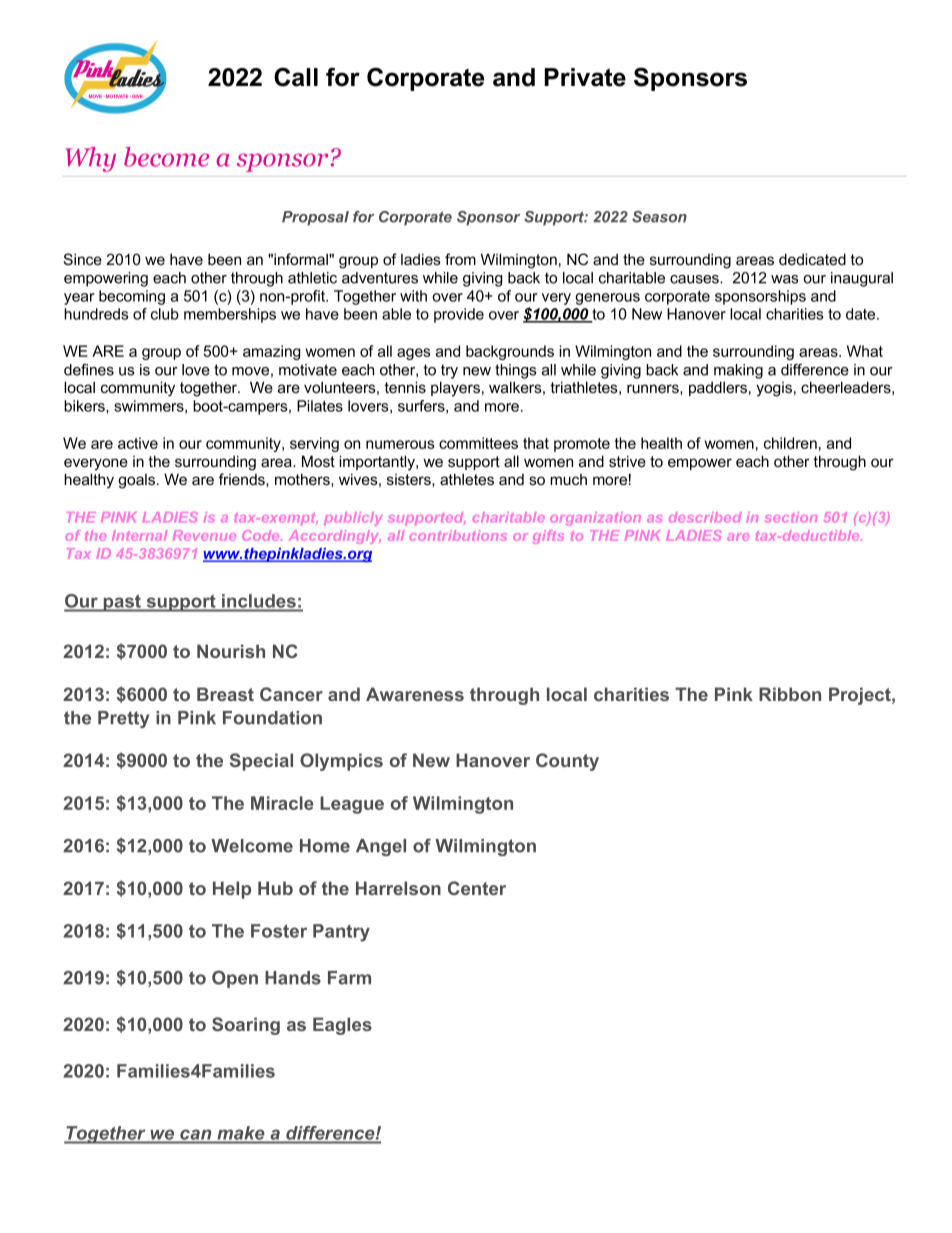 The width and height of the page is (952, 1233). I want to click on Season, so click(659, 217).
